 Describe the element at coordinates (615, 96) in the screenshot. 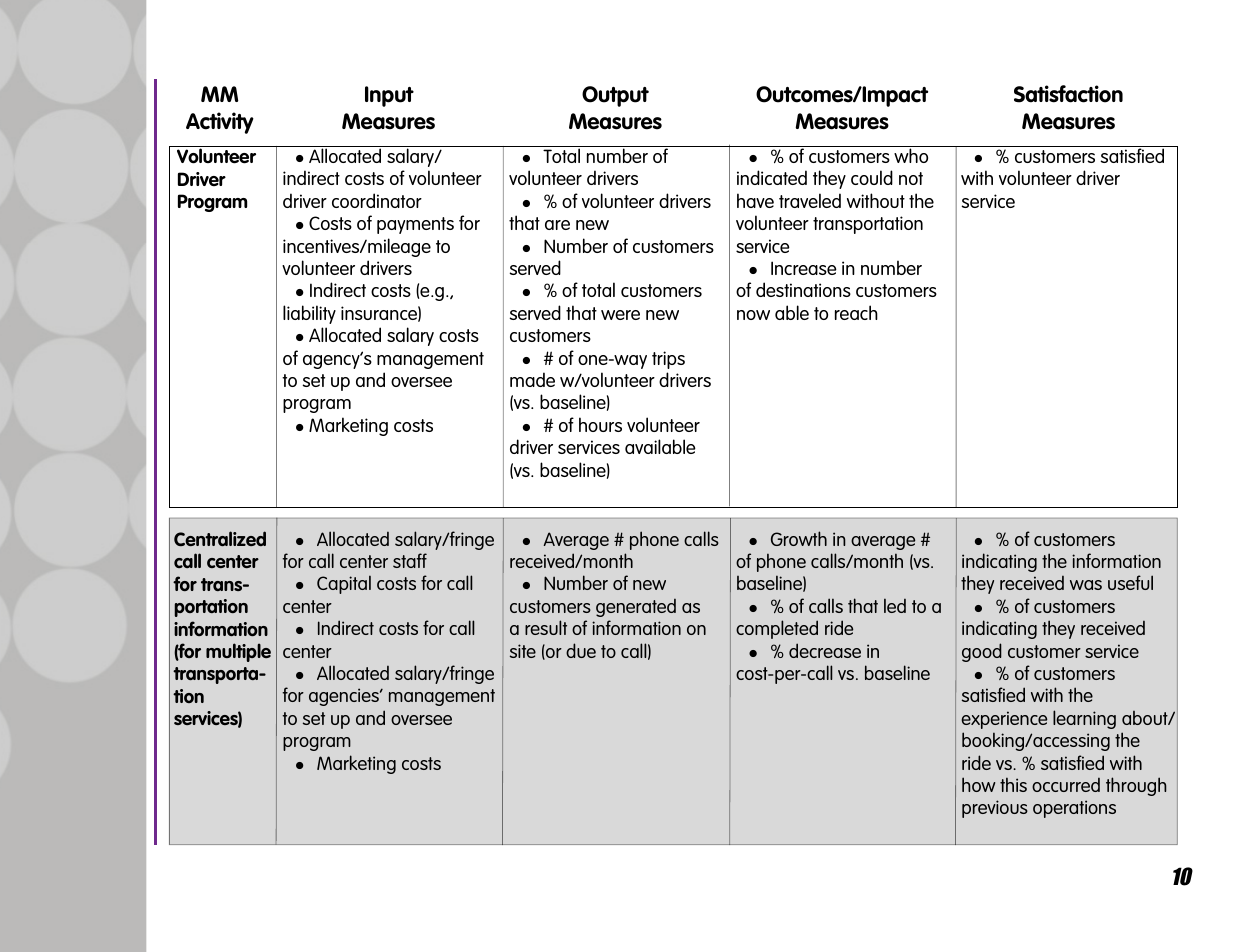

I see `Output` at that location.
